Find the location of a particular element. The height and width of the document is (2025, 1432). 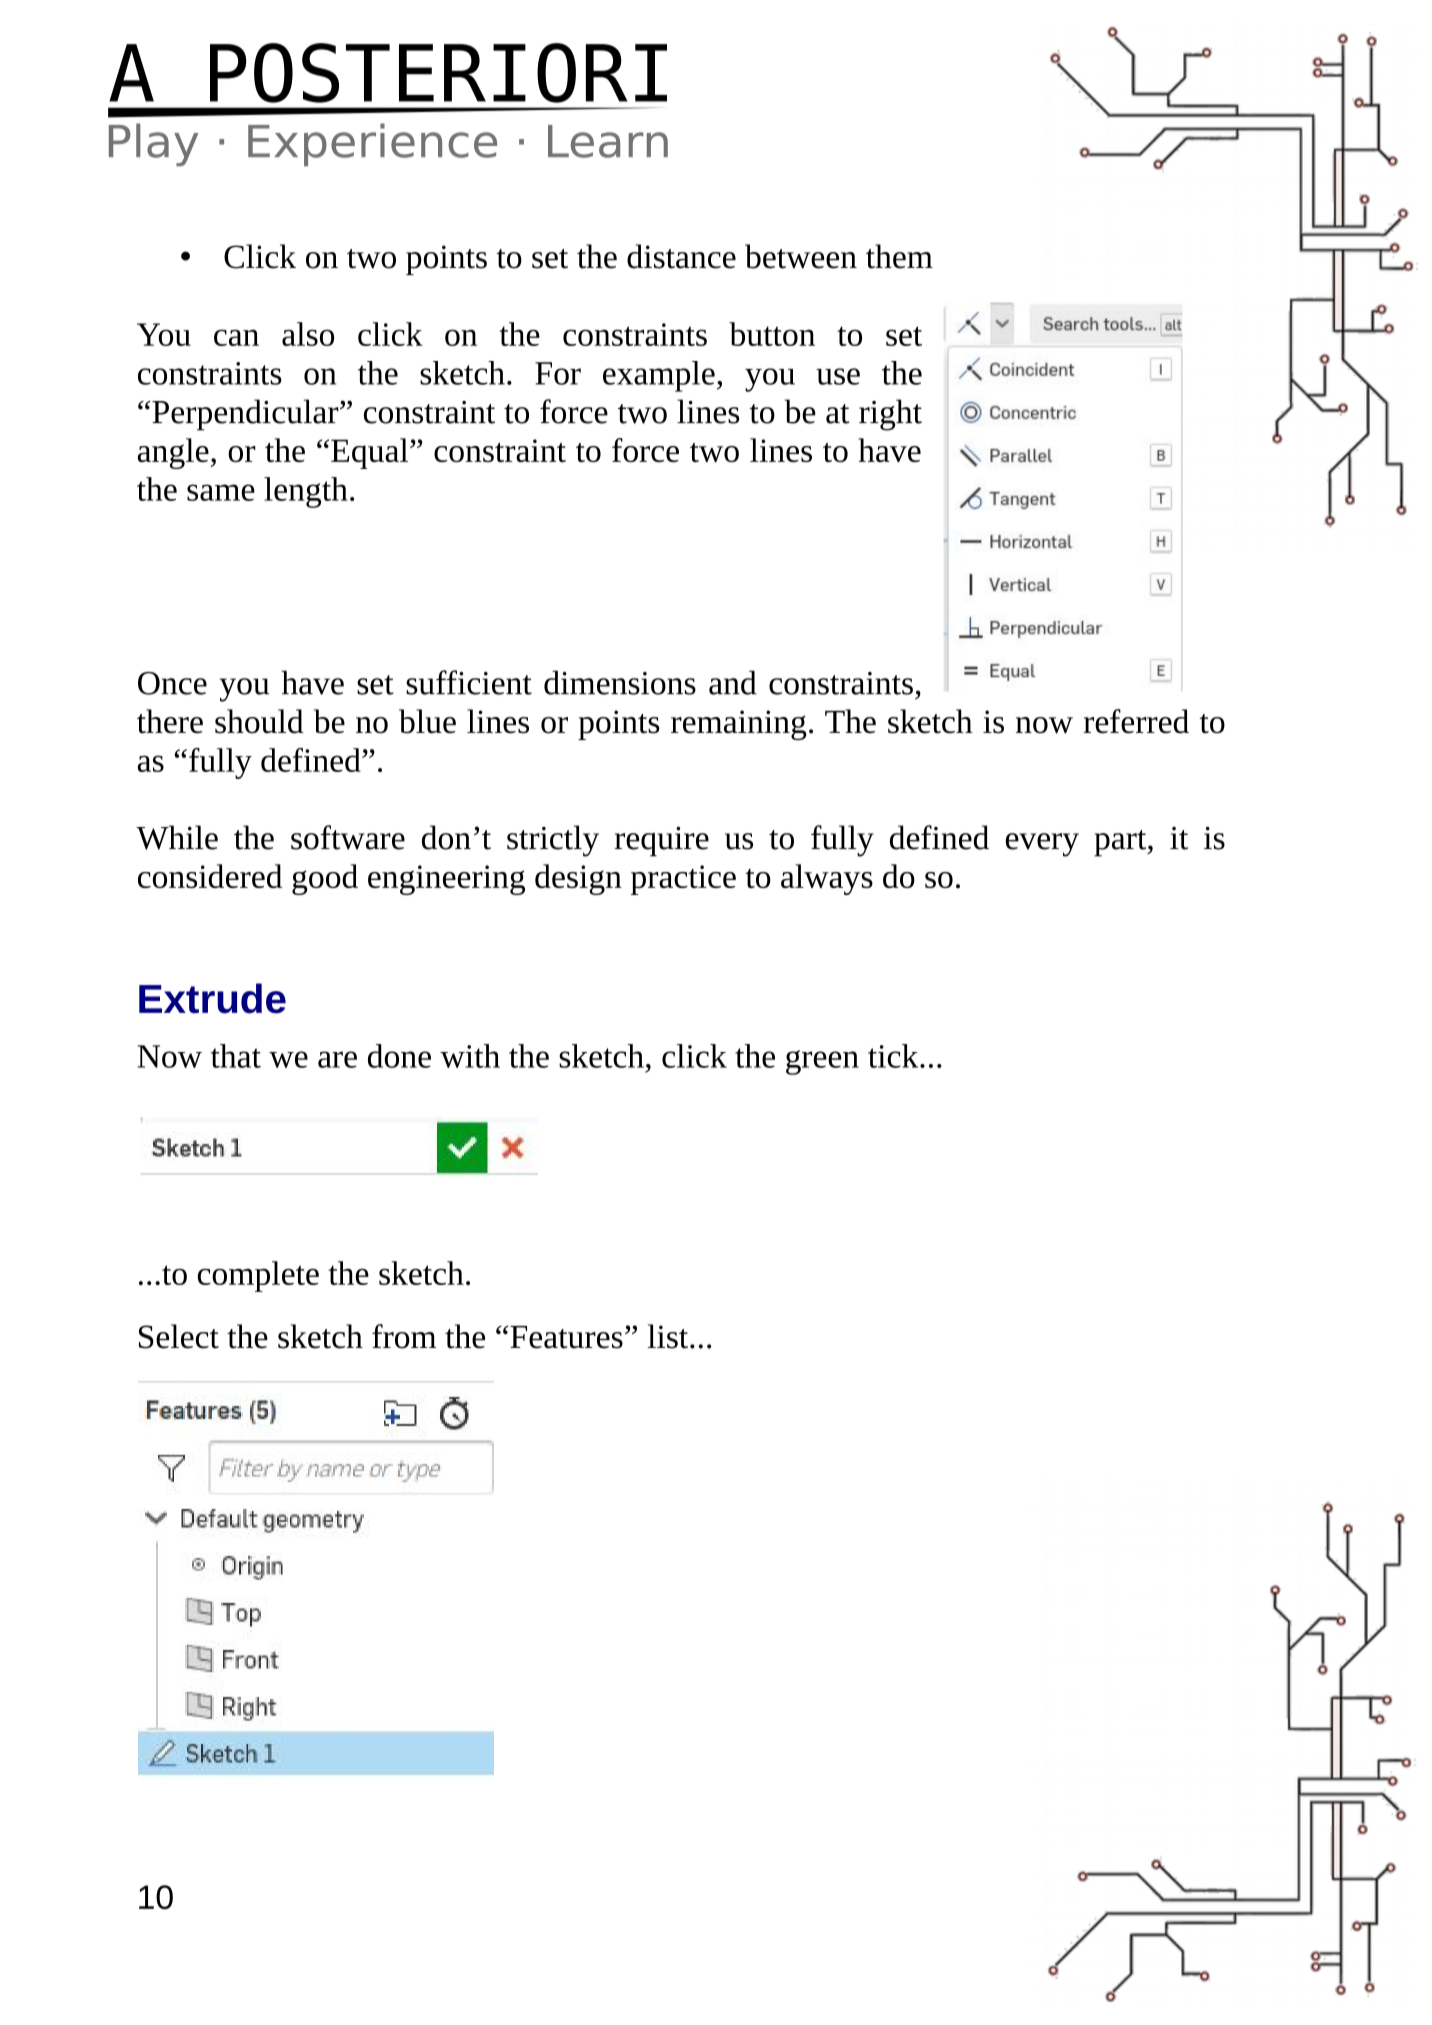

list is located at coordinates (667, 1336).
